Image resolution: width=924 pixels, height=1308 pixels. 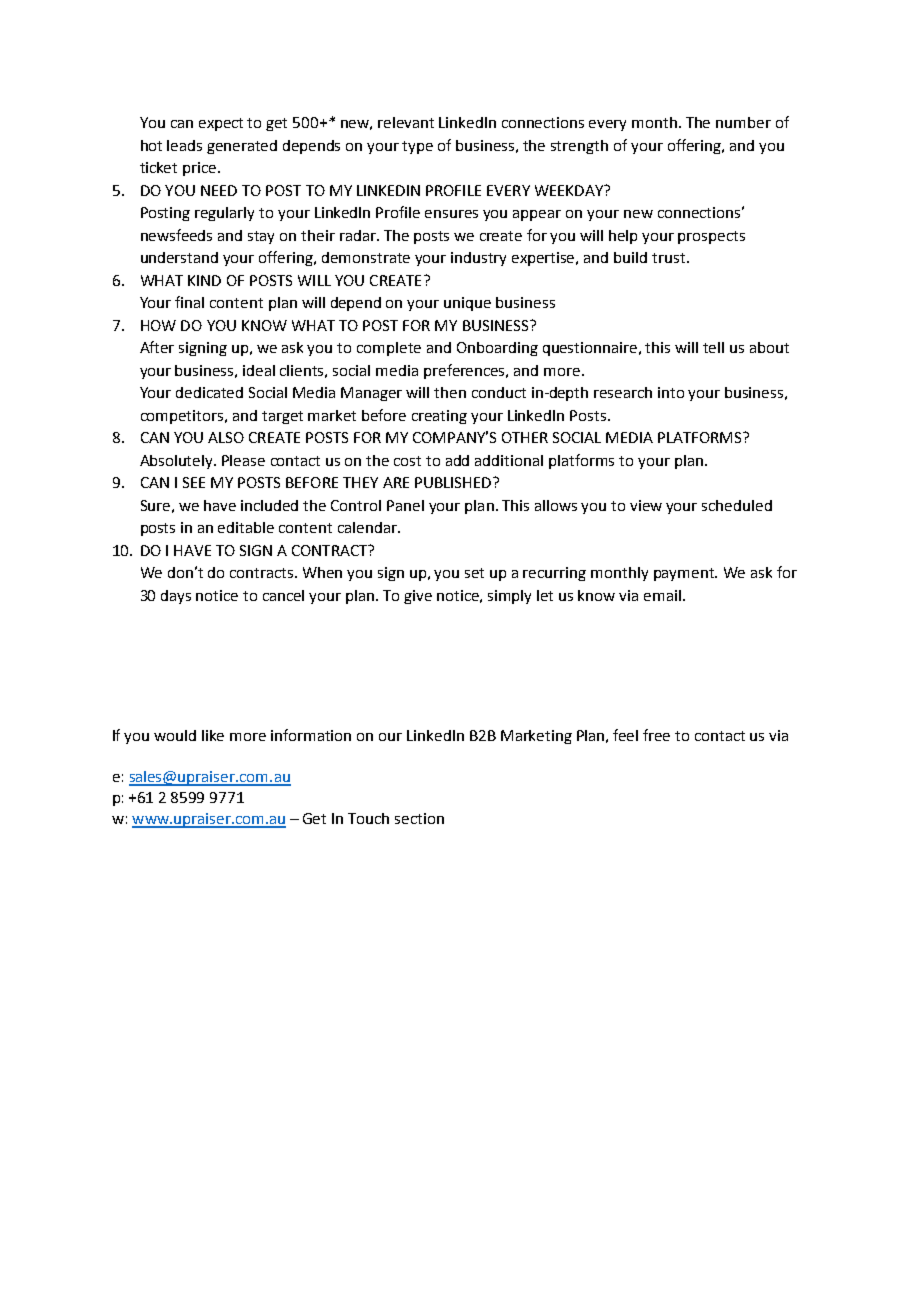 I want to click on give, so click(x=418, y=597).
